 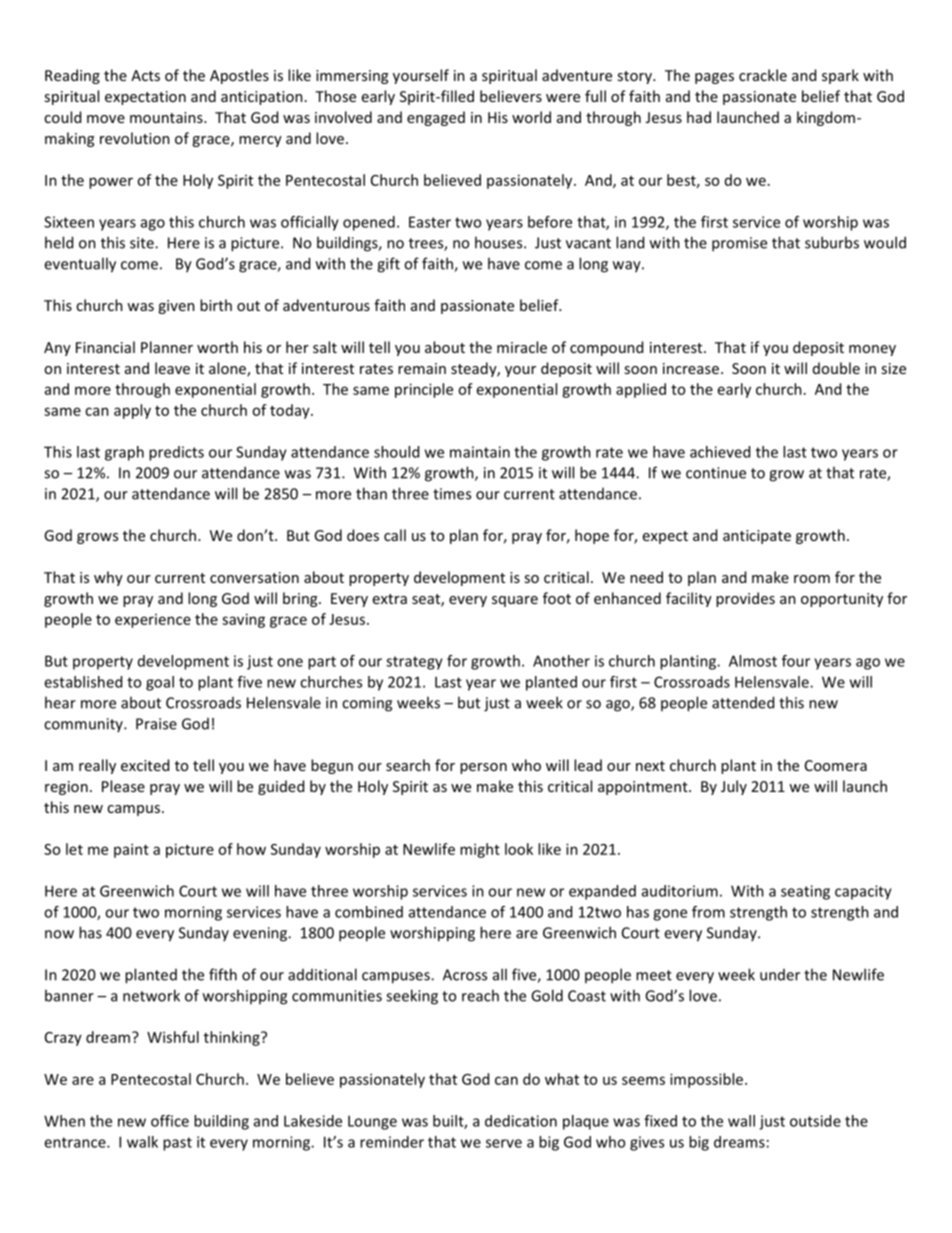 I want to click on office, so click(x=170, y=1121).
